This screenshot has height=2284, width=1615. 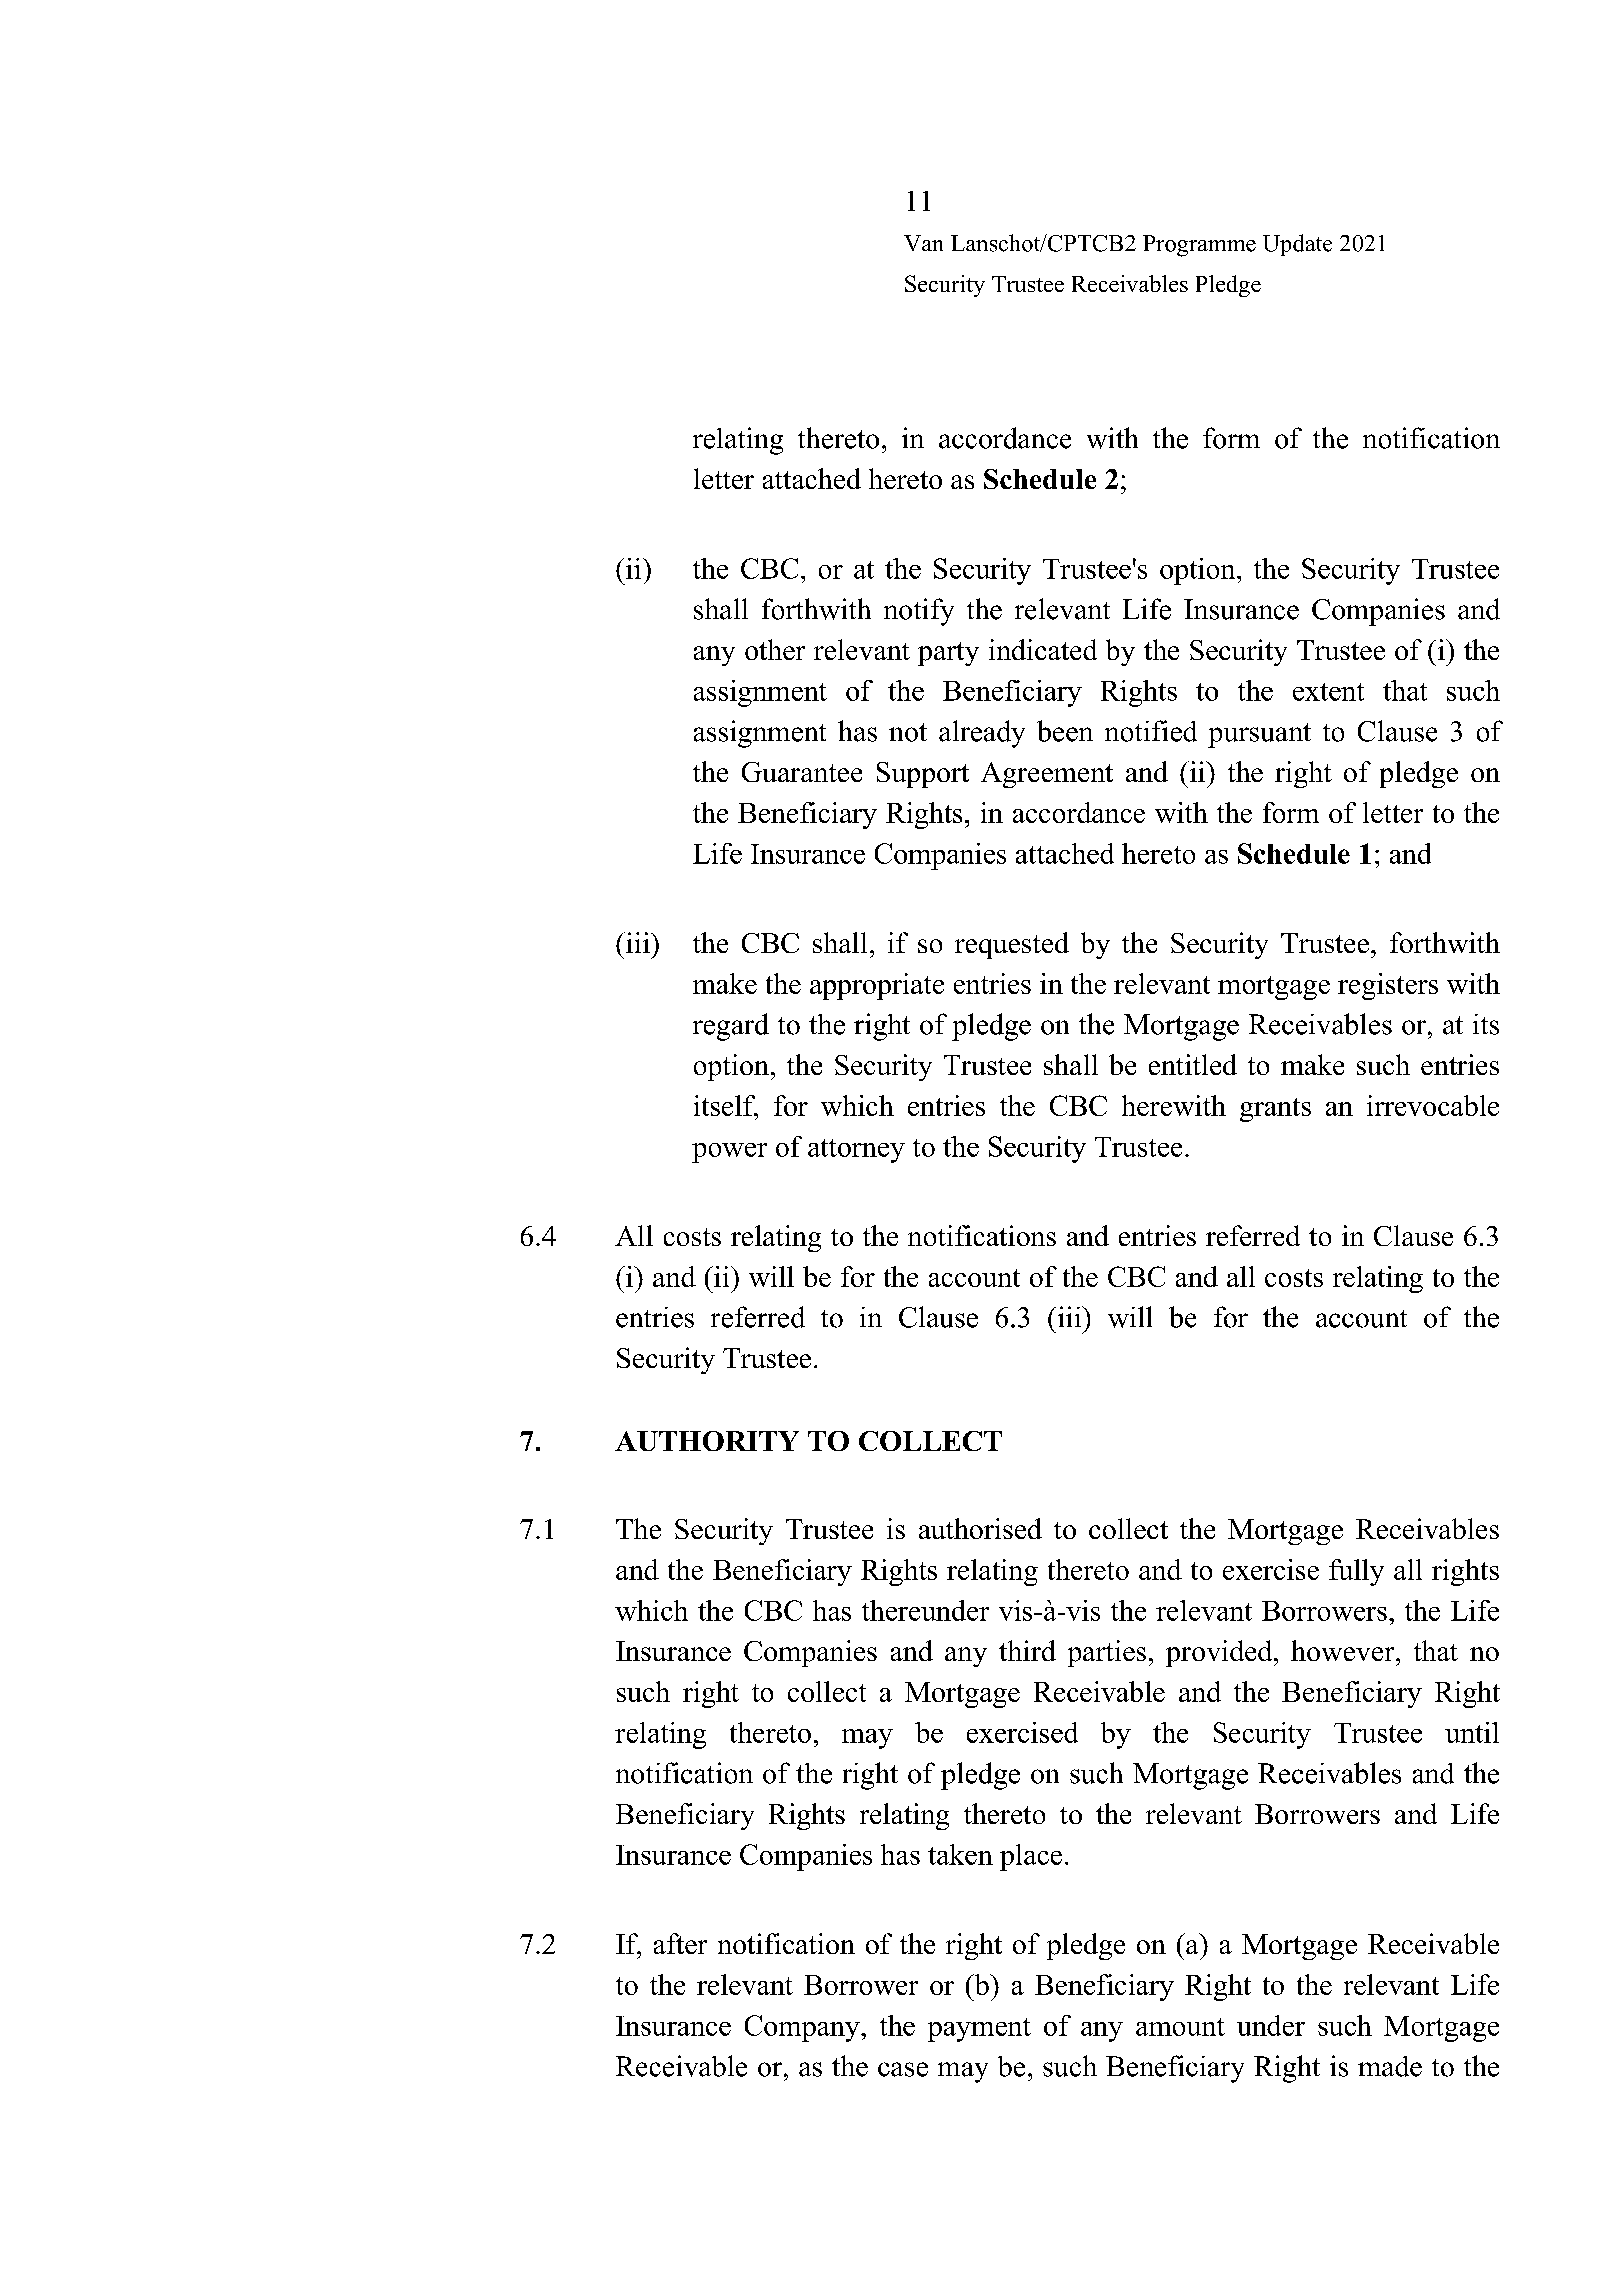 What do you see at coordinates (803, 2028) in the screenshot?
I see `Company` at bounding box center [803, 2028].
